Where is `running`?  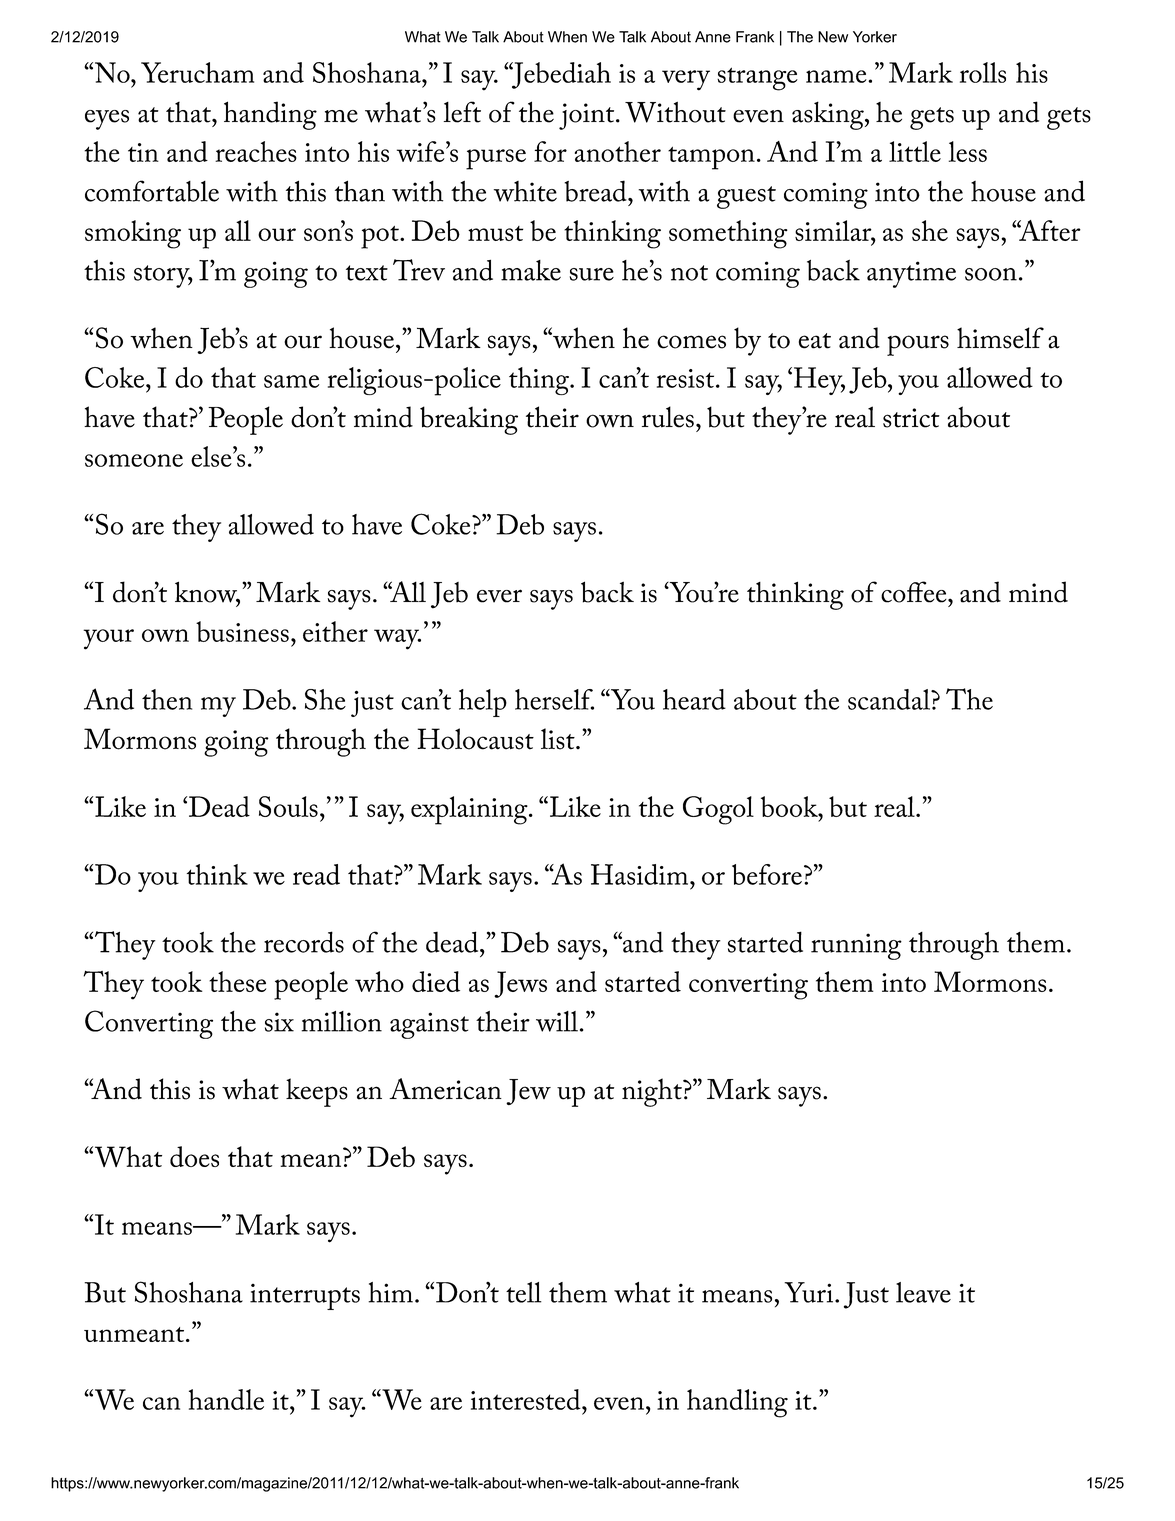 running is located at coordinates (856, 946).
